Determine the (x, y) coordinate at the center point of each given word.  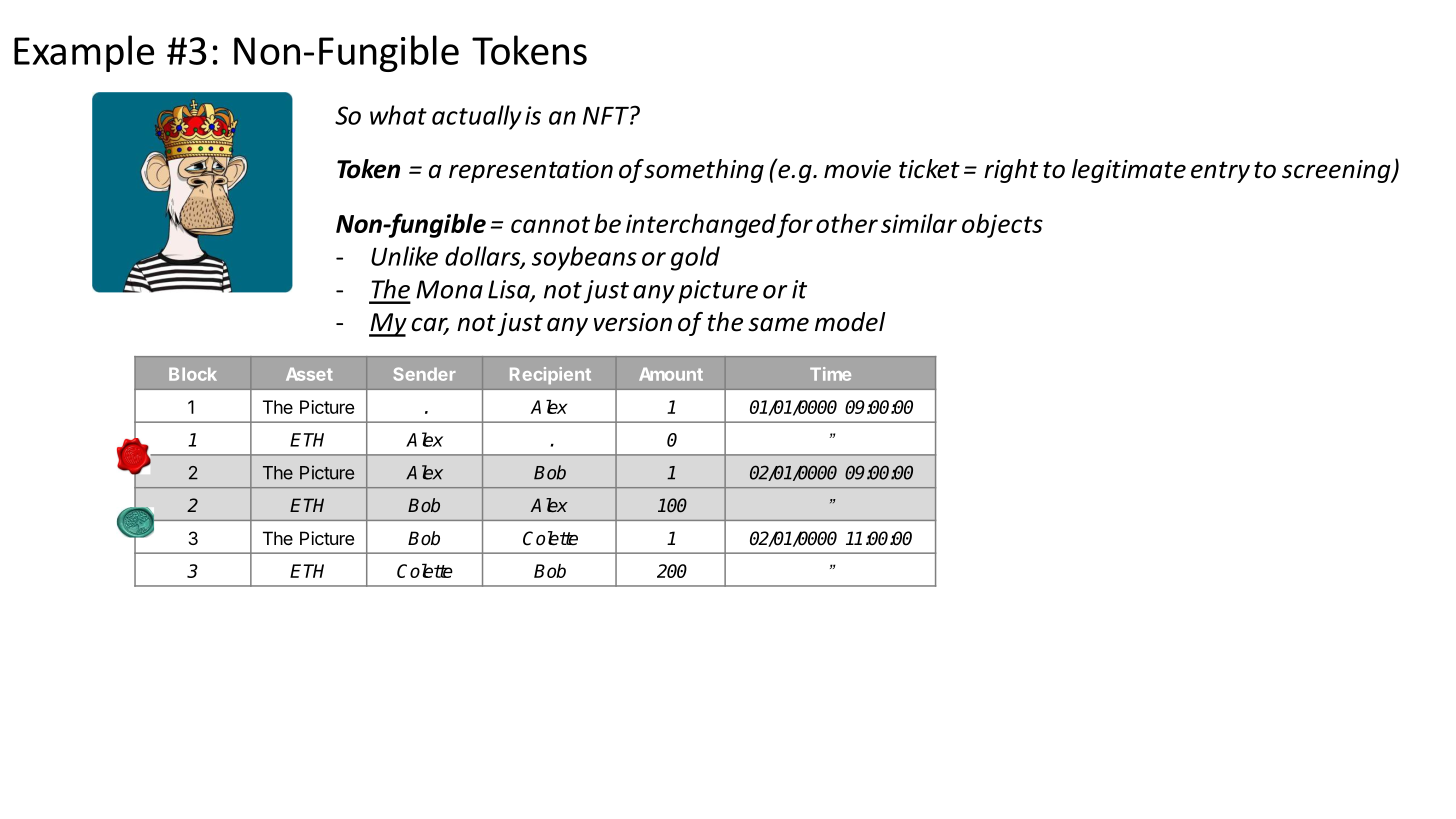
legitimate (1129, 171)
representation (531, 171)
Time (830, 374)
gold (695, 258)
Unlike (404, 256)
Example (84, 53)
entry (1220, 172)
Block (193, 374)
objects (1002, 225)
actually (477, 117)
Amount (671, 374)
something (704, 171)
